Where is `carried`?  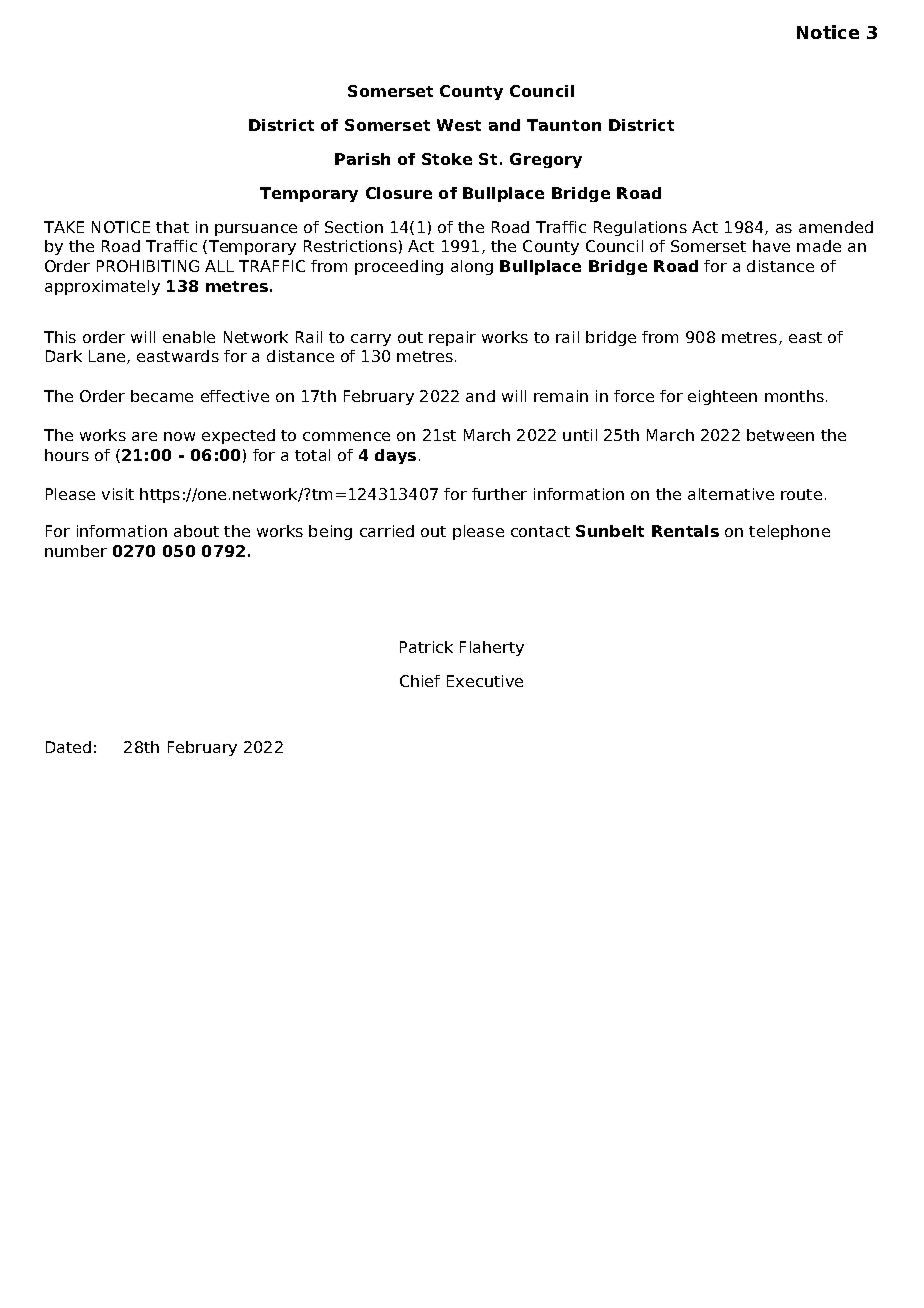 carried is located at coordinates (387, 531).
